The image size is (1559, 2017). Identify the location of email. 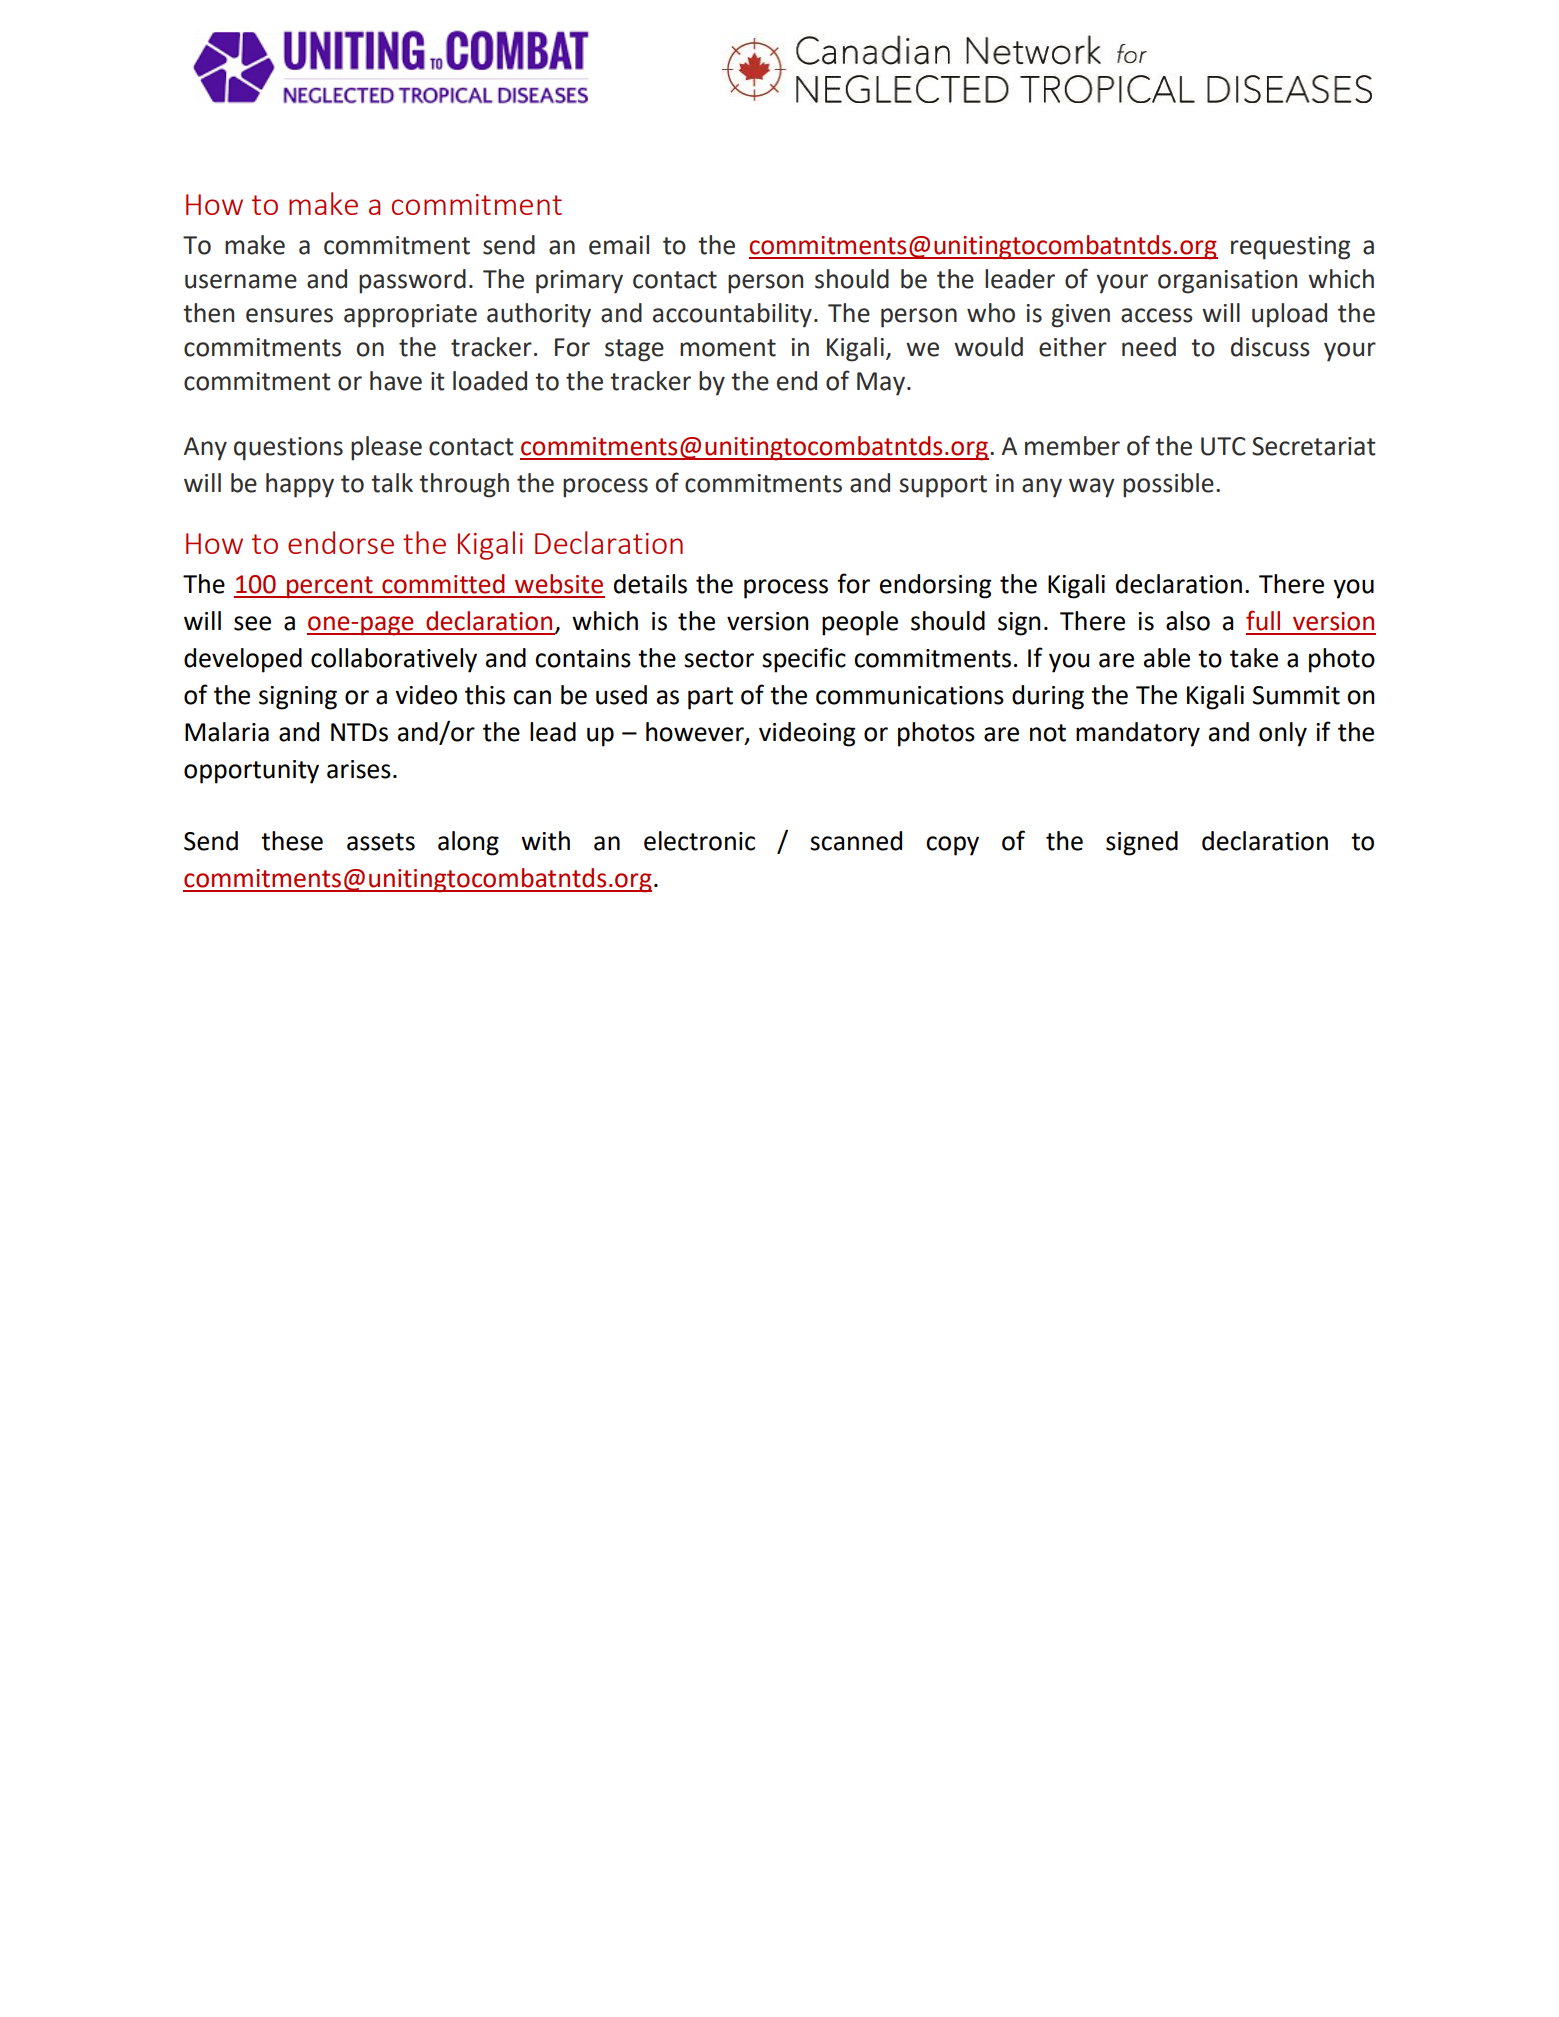
(619, 245).
